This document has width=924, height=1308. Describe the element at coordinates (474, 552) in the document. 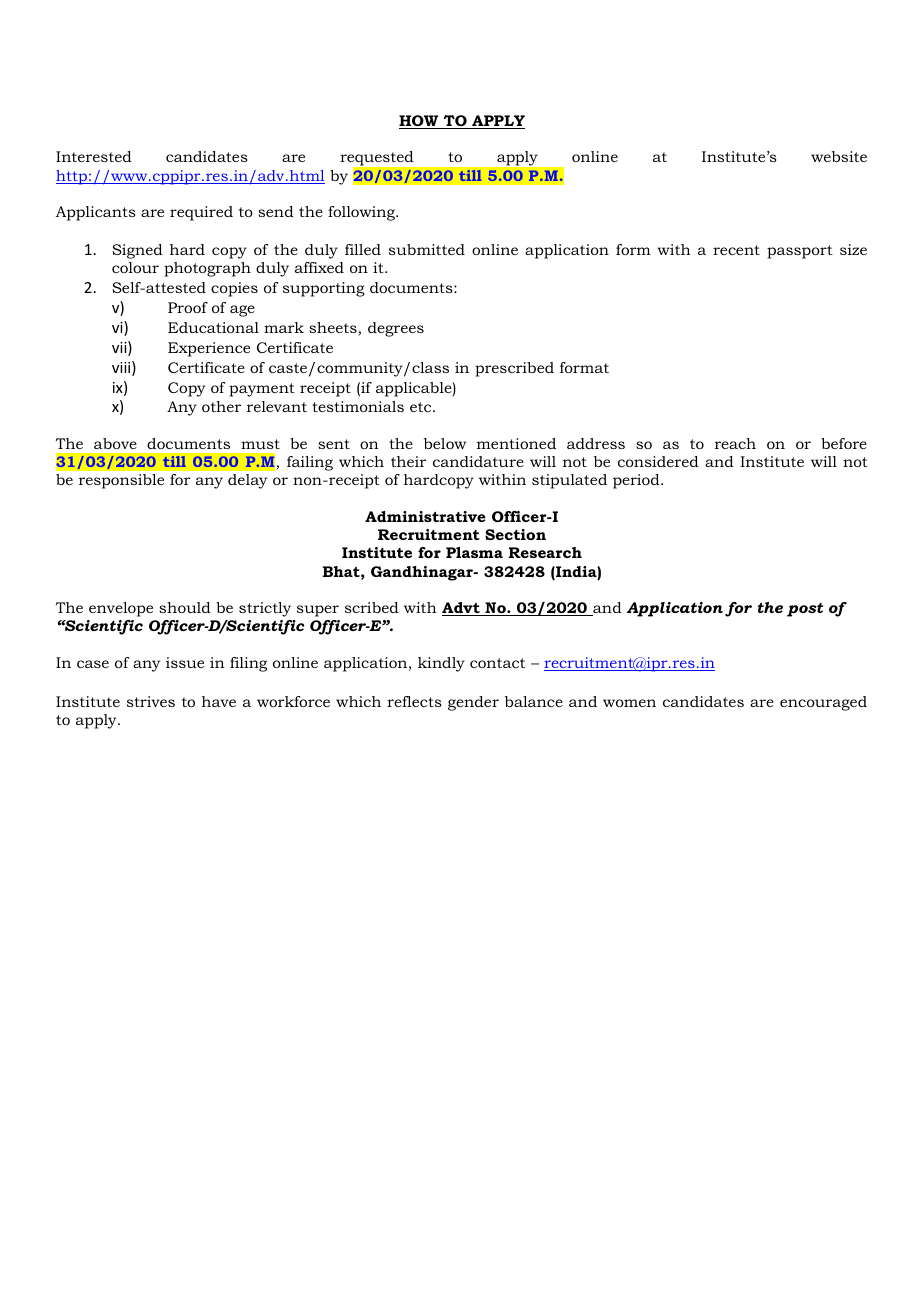

I see `Plasma` at that location.
